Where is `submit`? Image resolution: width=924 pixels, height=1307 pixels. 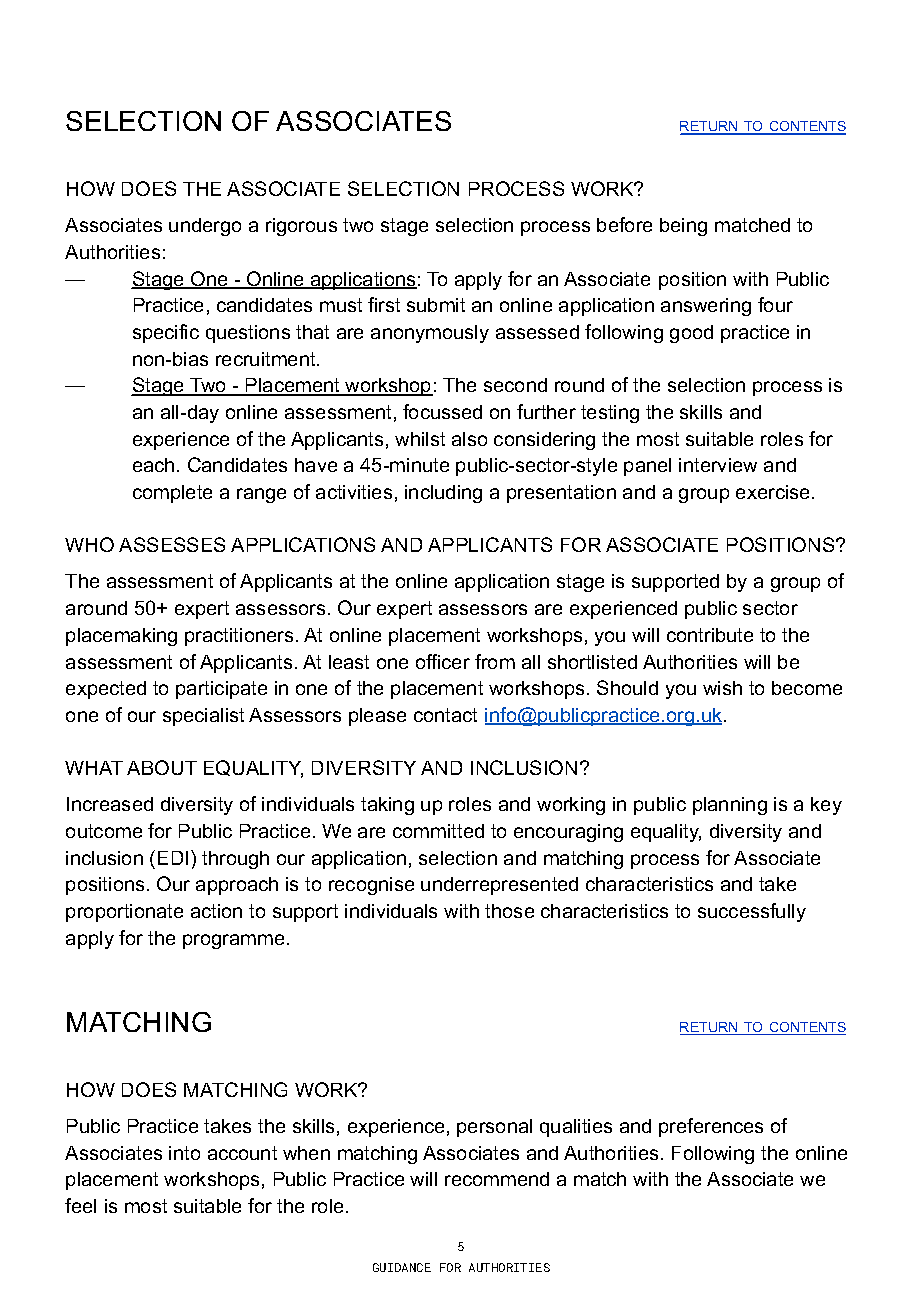
submit is located at coordinates (436, 305).
